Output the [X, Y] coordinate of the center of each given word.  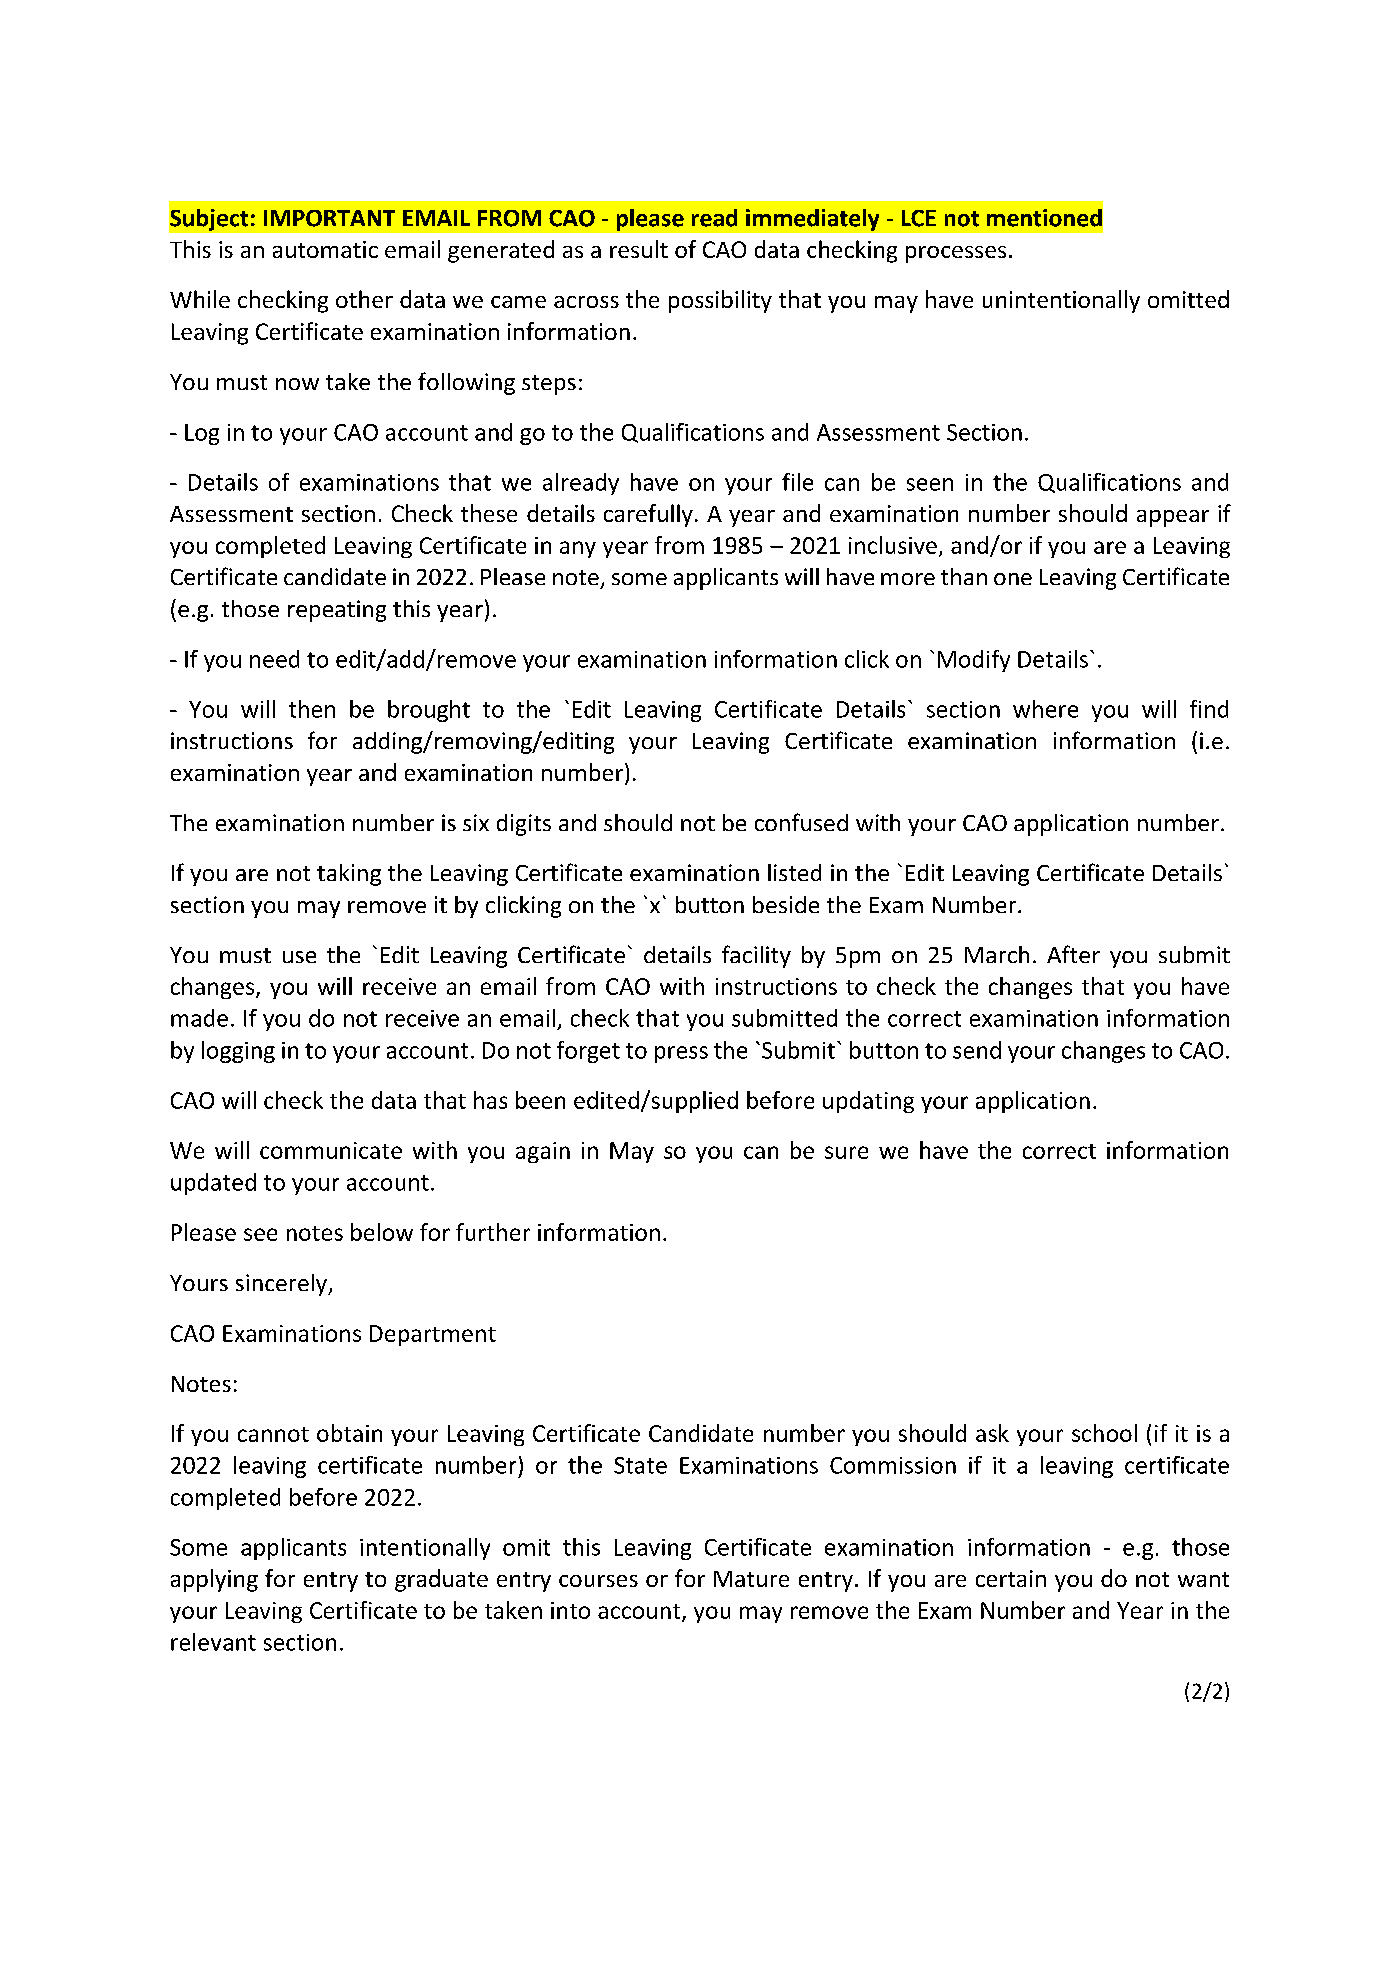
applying [214, 1580]
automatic [325, 249]
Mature [751, 1579]
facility [756, 956]
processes [956, 254]
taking [349, 875]
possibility [720, 301]
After [1073, 954]
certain [1011, 1578]
